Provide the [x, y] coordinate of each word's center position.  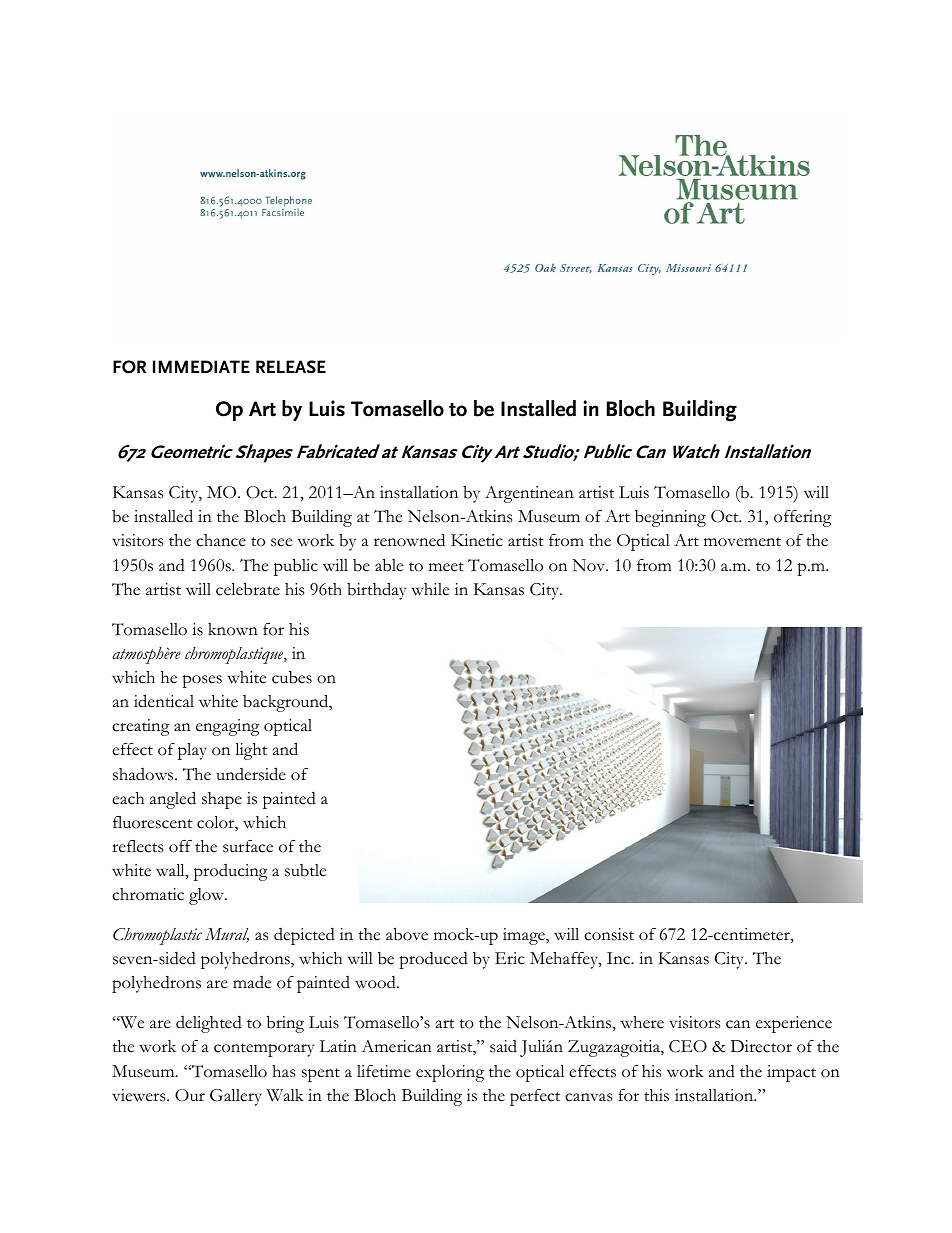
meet [446, 567]
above [407, 934]
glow [208, 896]
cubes [292, 677]
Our [190, 1095]
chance [221, 540]
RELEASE [291, 367]
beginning [670, 518]
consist [609, 934]
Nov [590, 565]
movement [742, 542]
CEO [688, 1046]
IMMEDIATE [201, 366]
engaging [228, 727]
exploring [450, 1073]
